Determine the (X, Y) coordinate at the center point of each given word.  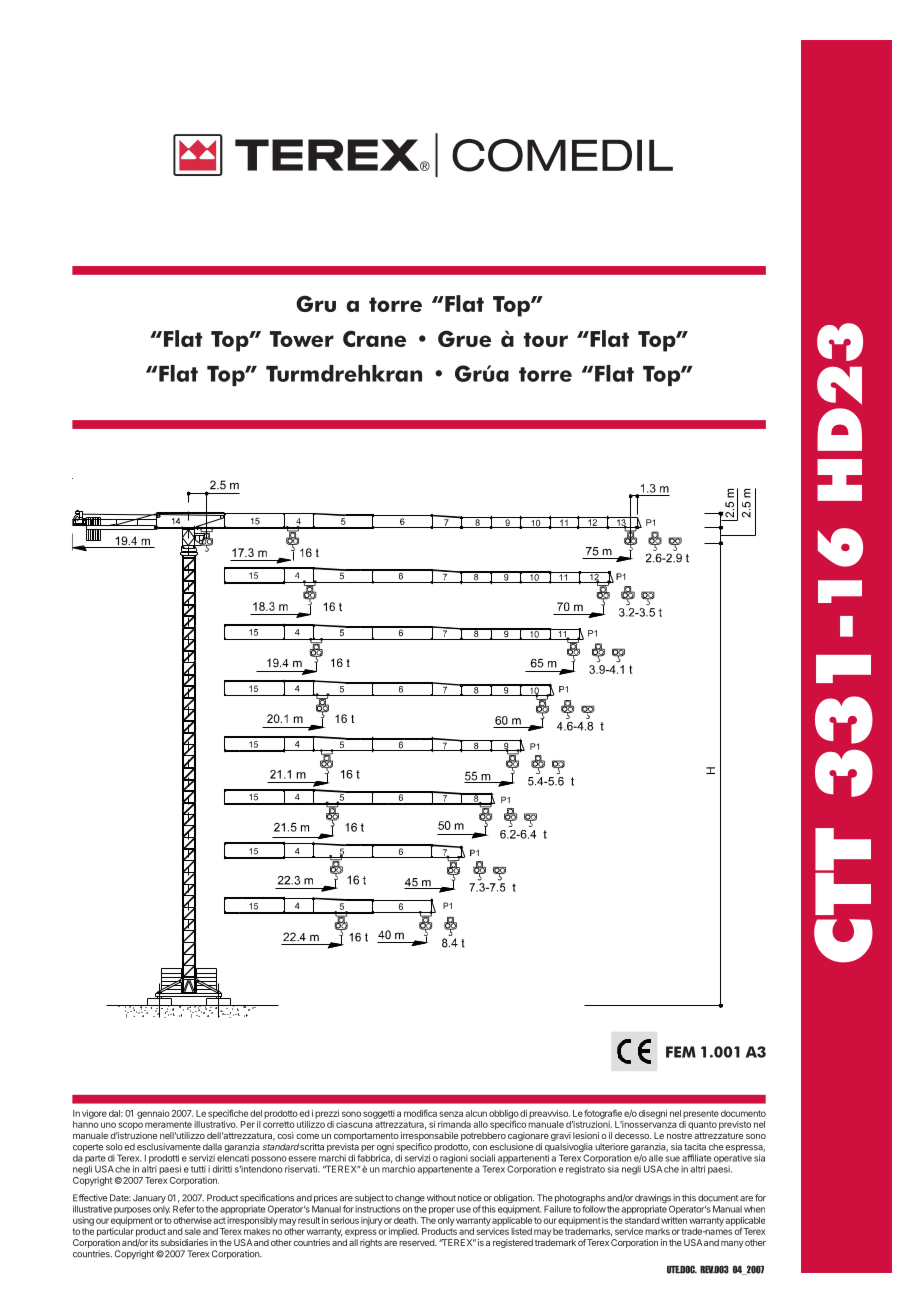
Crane (374, 338)
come (307, 1136)
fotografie (603, 1114)
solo (114, 1147)
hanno (86, 1124)
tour (546, 339)
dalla (212, 1147)
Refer (184, 1209)
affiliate (696, 1158)
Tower (302, 339)
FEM (681, 1052)
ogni (385, 1149)
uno (108, 1125)
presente (701, 1114)
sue (672, 1159)
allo (480, 1124)
